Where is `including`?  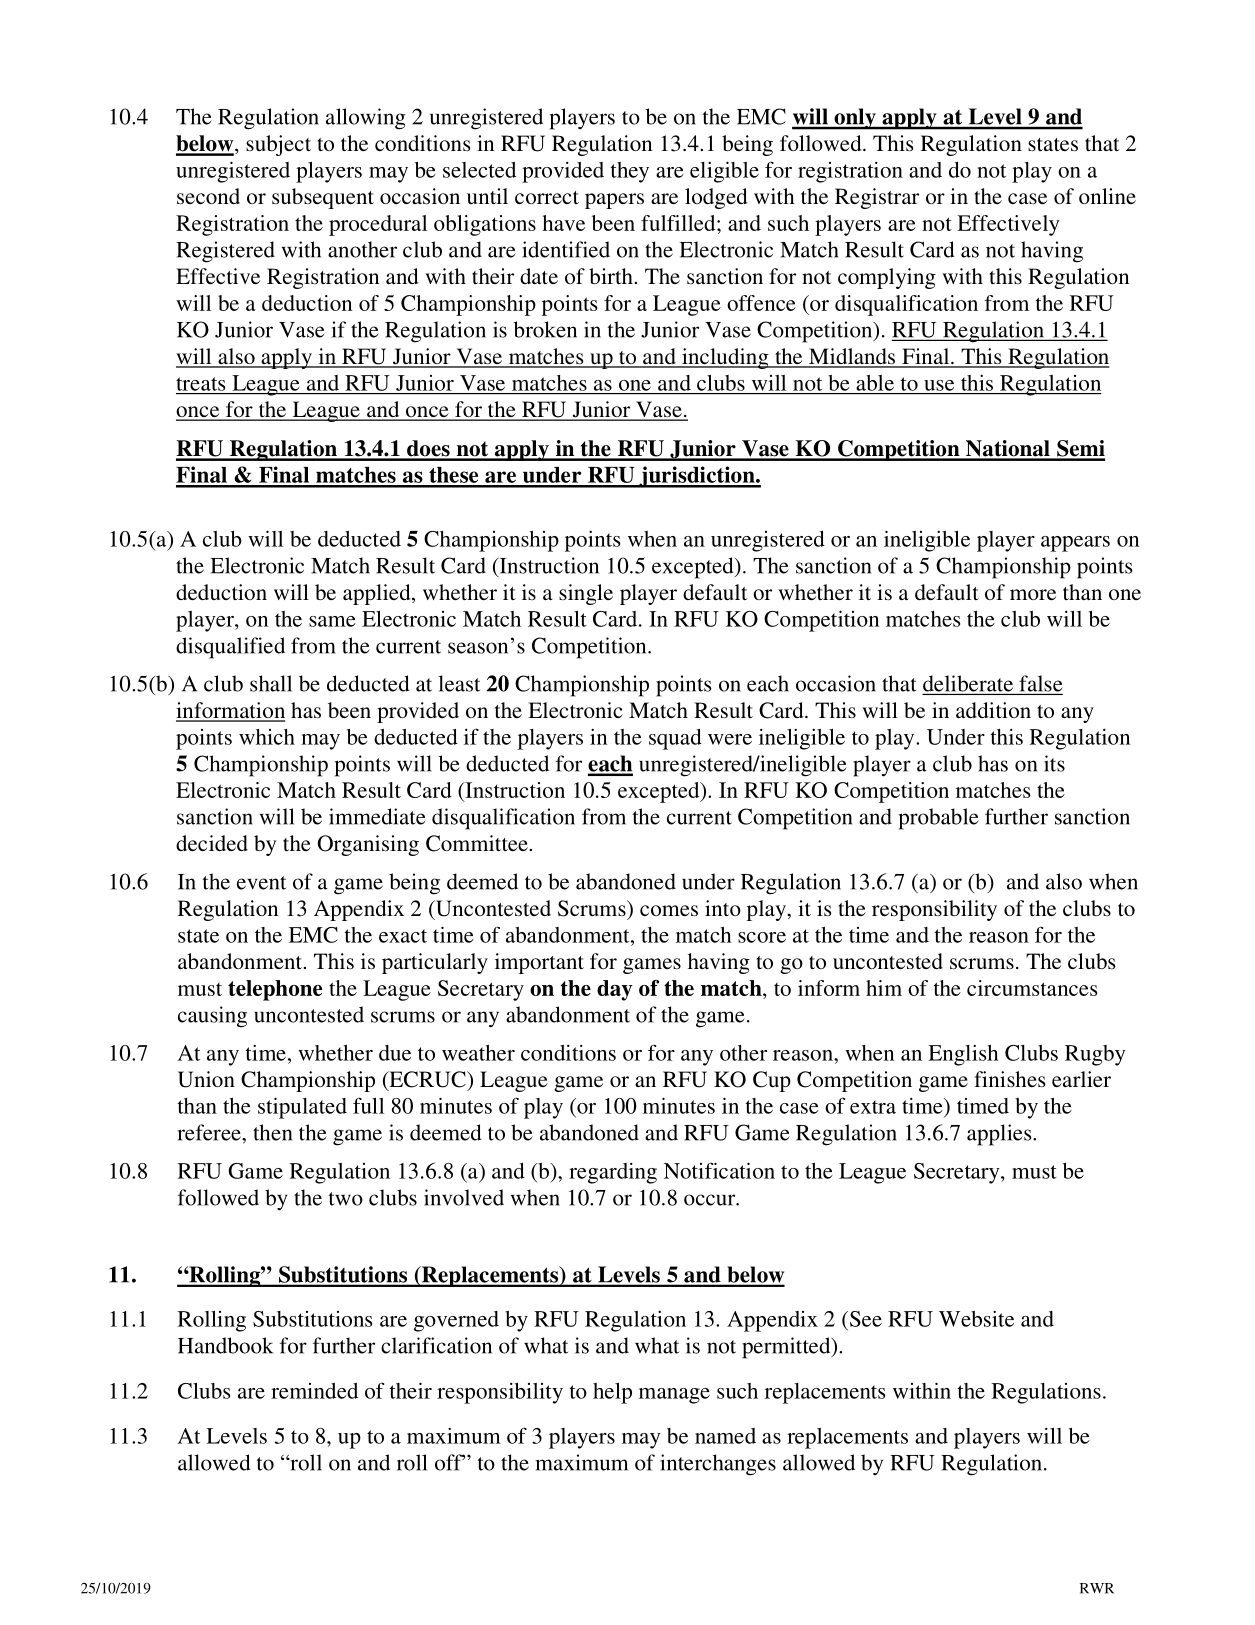
including is located at coordinates (725, 358).
